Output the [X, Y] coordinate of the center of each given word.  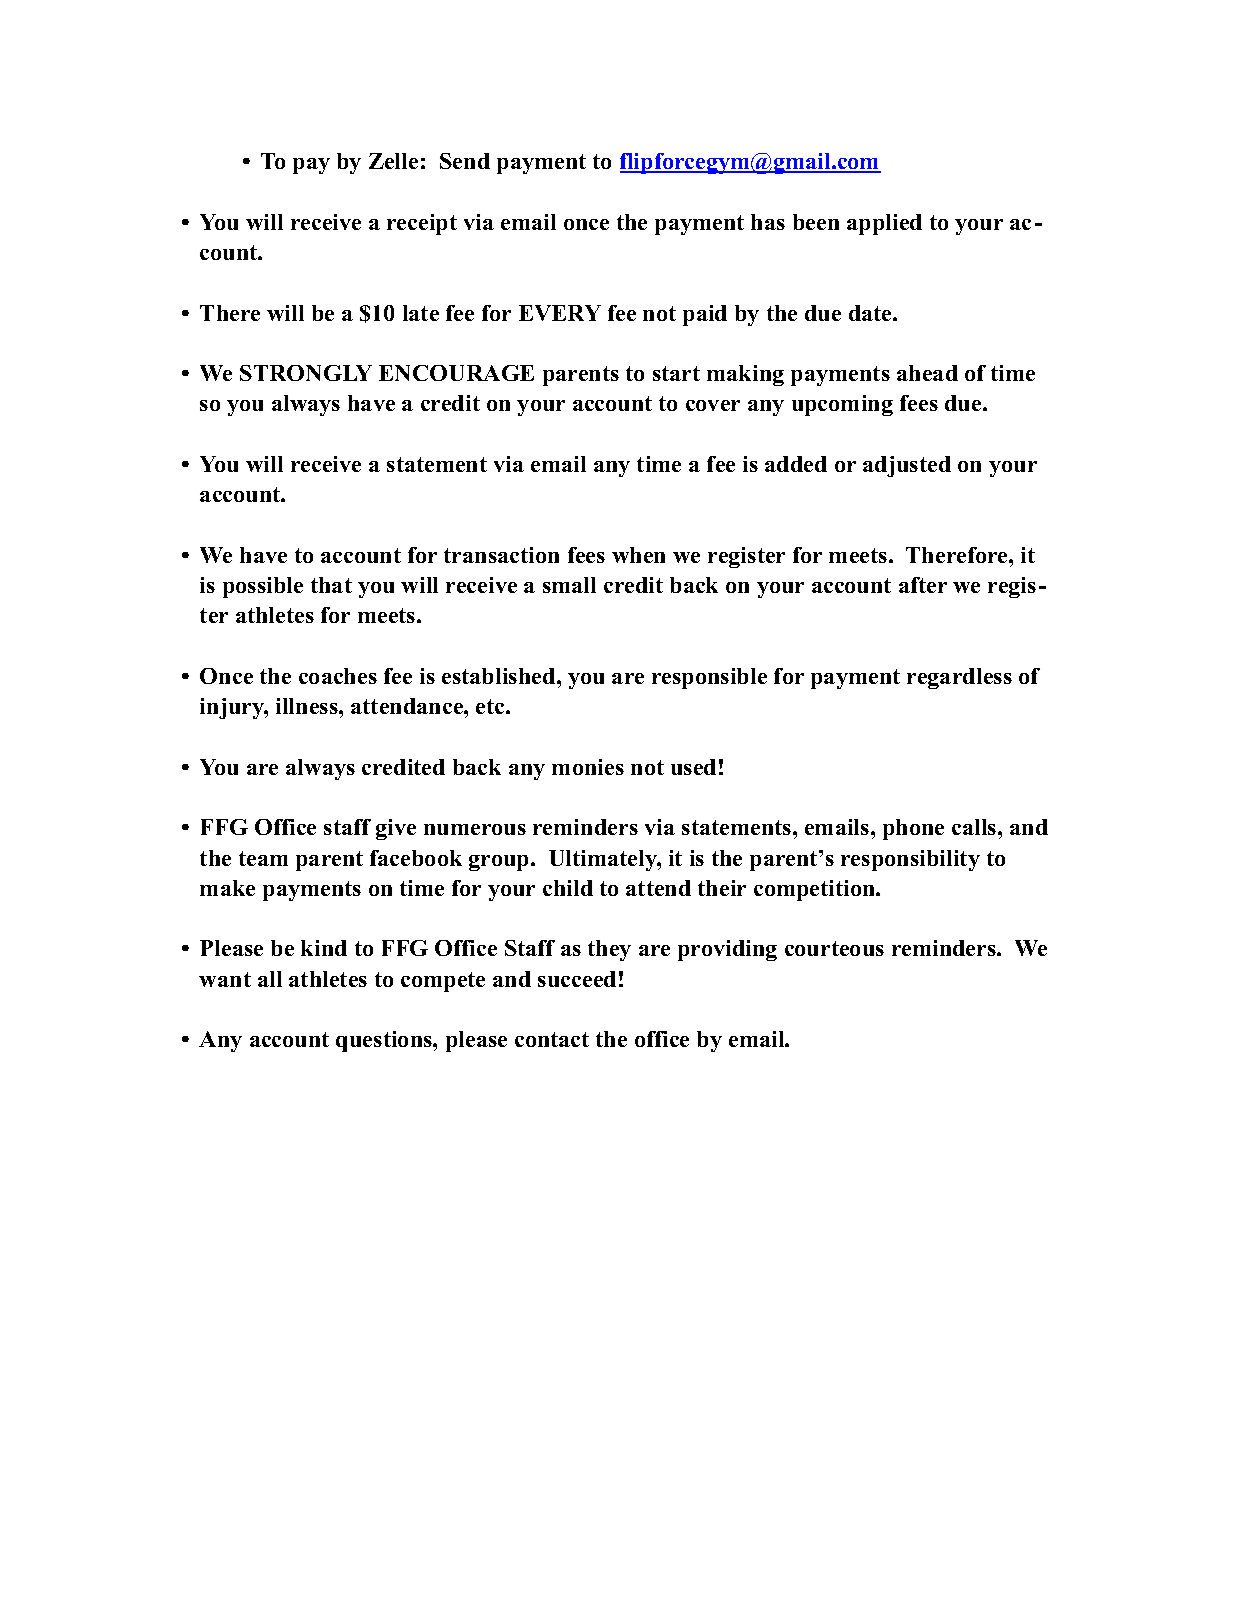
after [923, 585]
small [569, 585]
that [331, 585]
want [225, 979]
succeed [577, 979]
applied [884, 224]
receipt [422, 224]
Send [465, 161]
